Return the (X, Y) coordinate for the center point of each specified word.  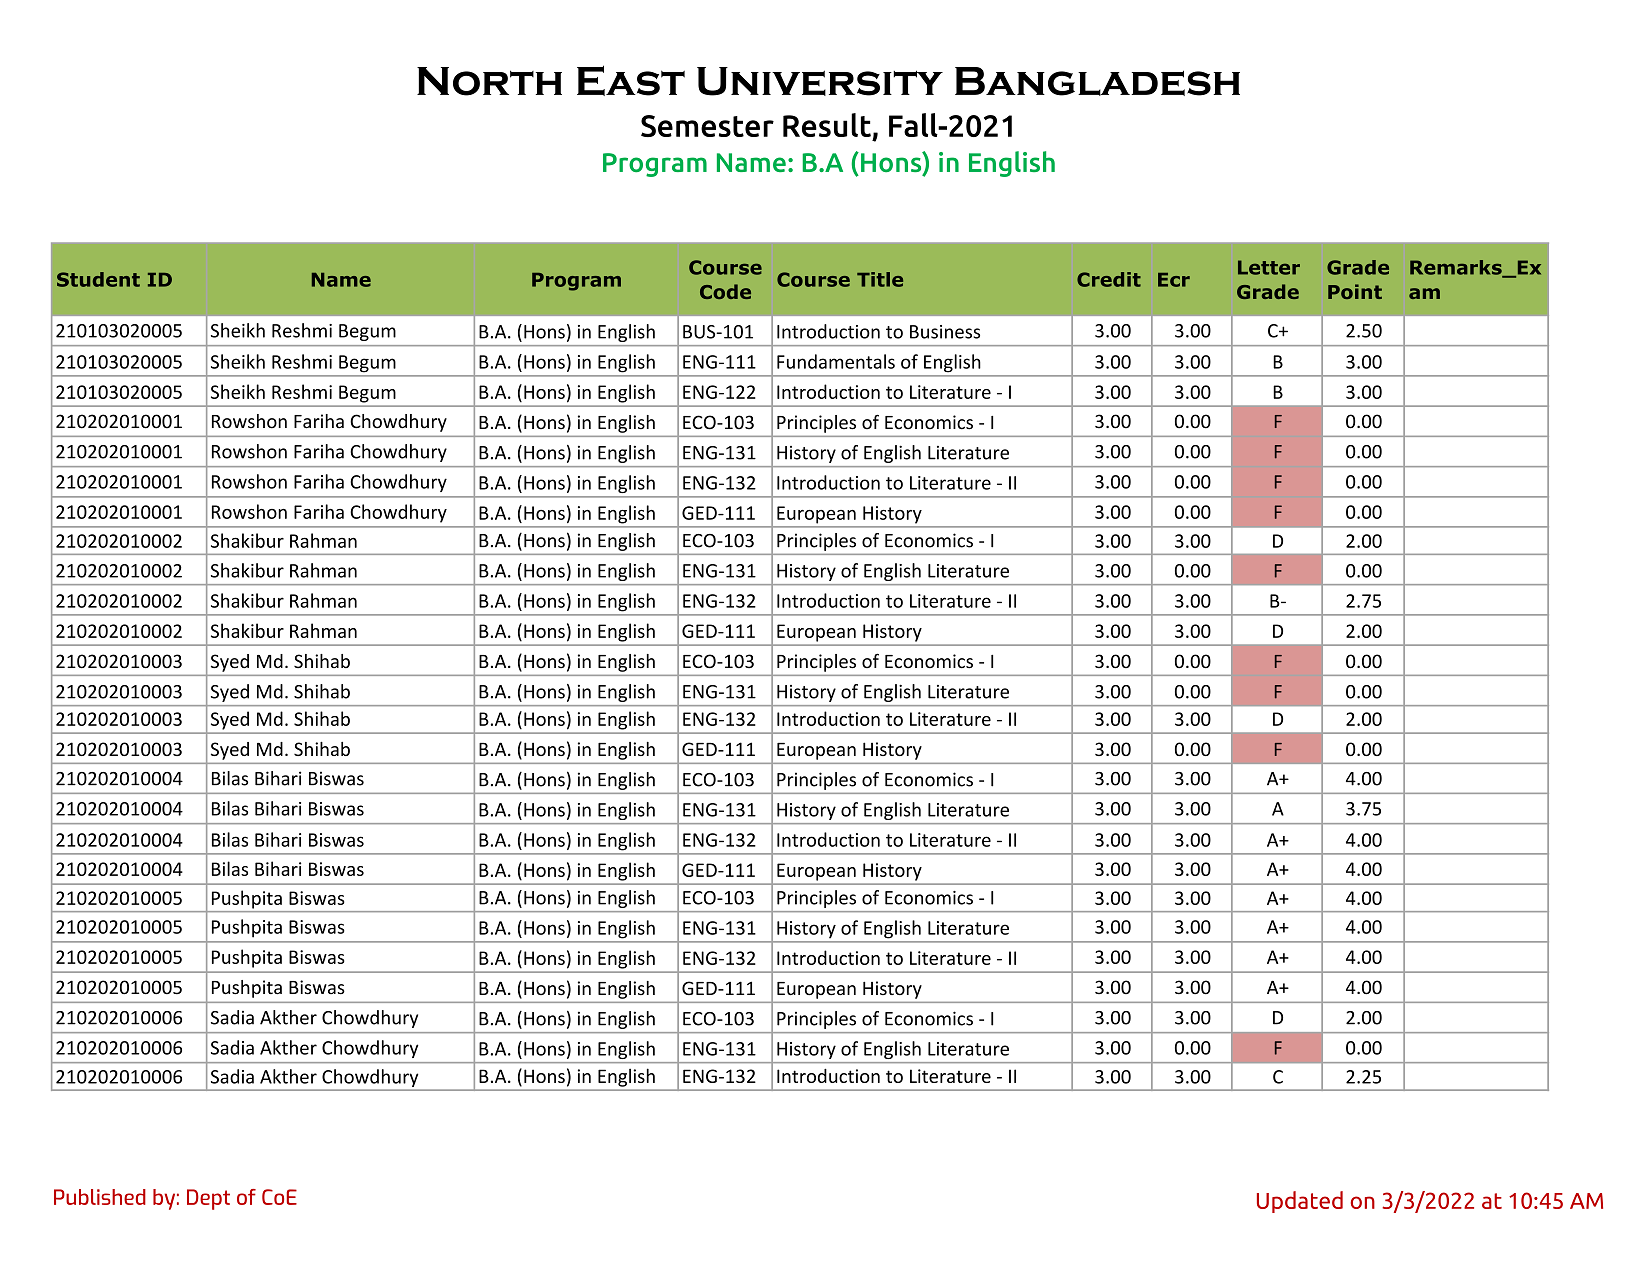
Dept (208, 1199)
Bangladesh (1097, 81)
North (489, 81)
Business (945, 332)
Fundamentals (836, 361)
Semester (707, 126)
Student (98, 279)
